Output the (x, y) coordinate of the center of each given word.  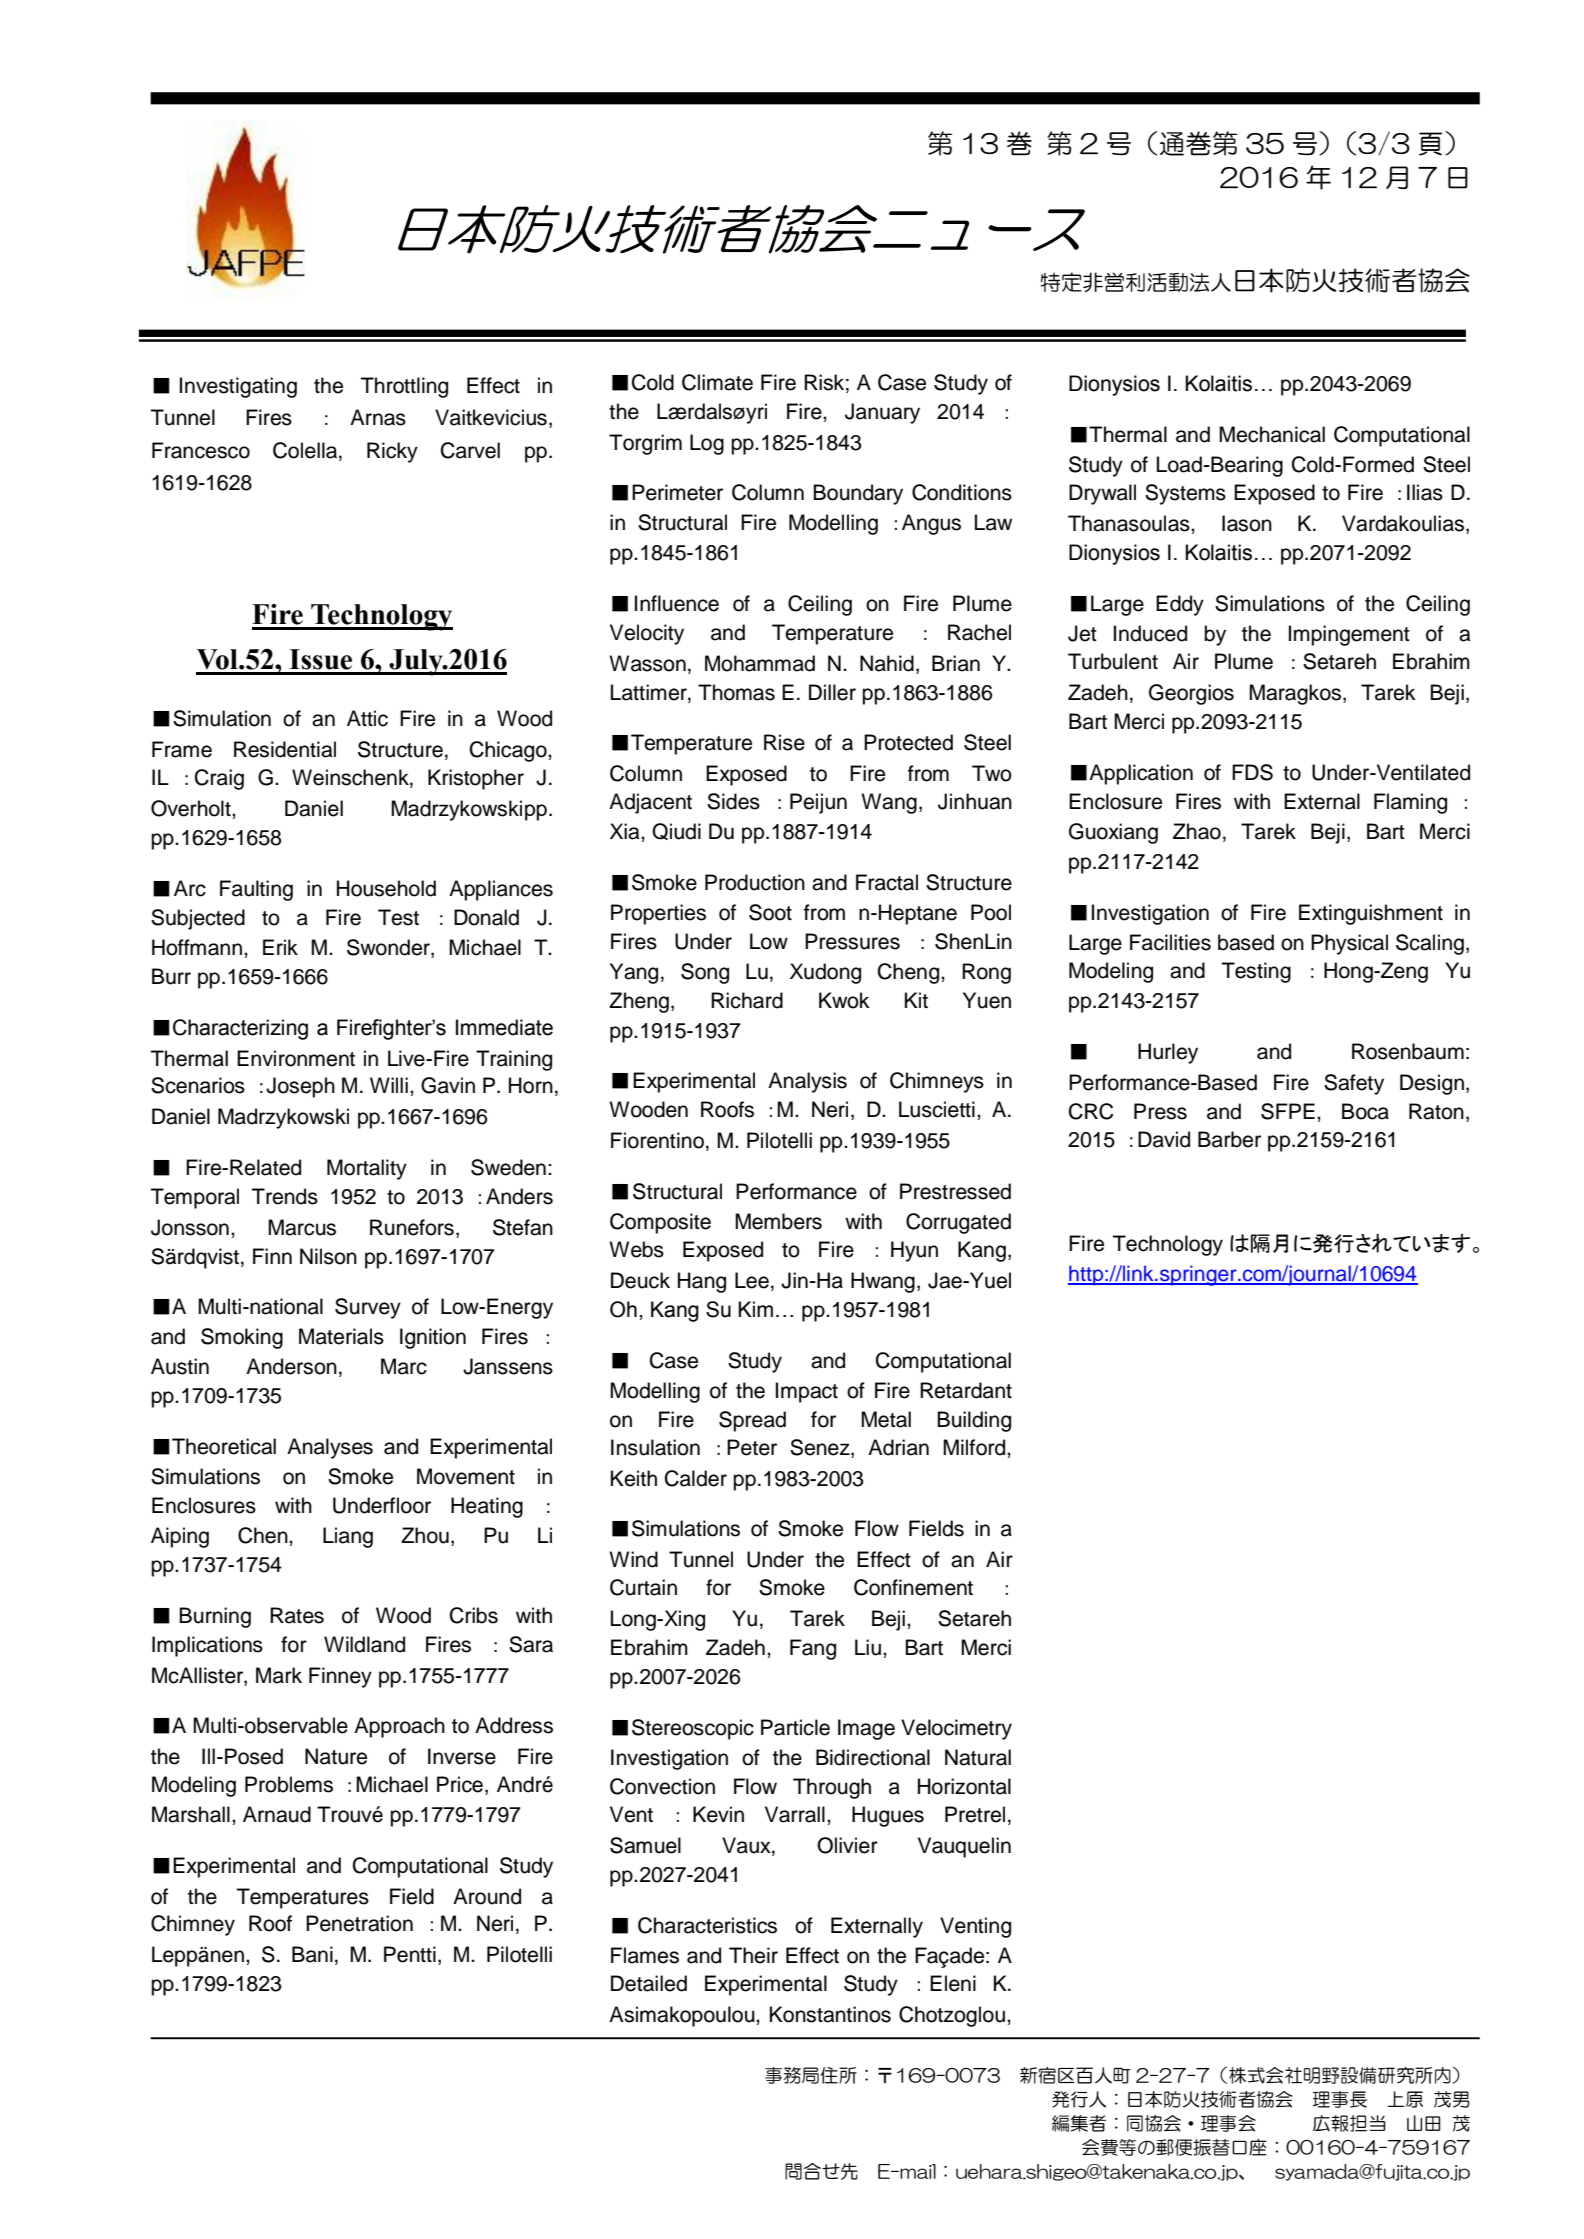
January (882, 413)
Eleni (953, 1983)
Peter (752, 1447)
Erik (280, 947)
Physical (1349, 944)
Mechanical (1272, 434)
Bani (312, 1954)
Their (753, 1955)
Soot (770, 912)
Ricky (392, 452)
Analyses (330, 1448)
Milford (975, 1447)
